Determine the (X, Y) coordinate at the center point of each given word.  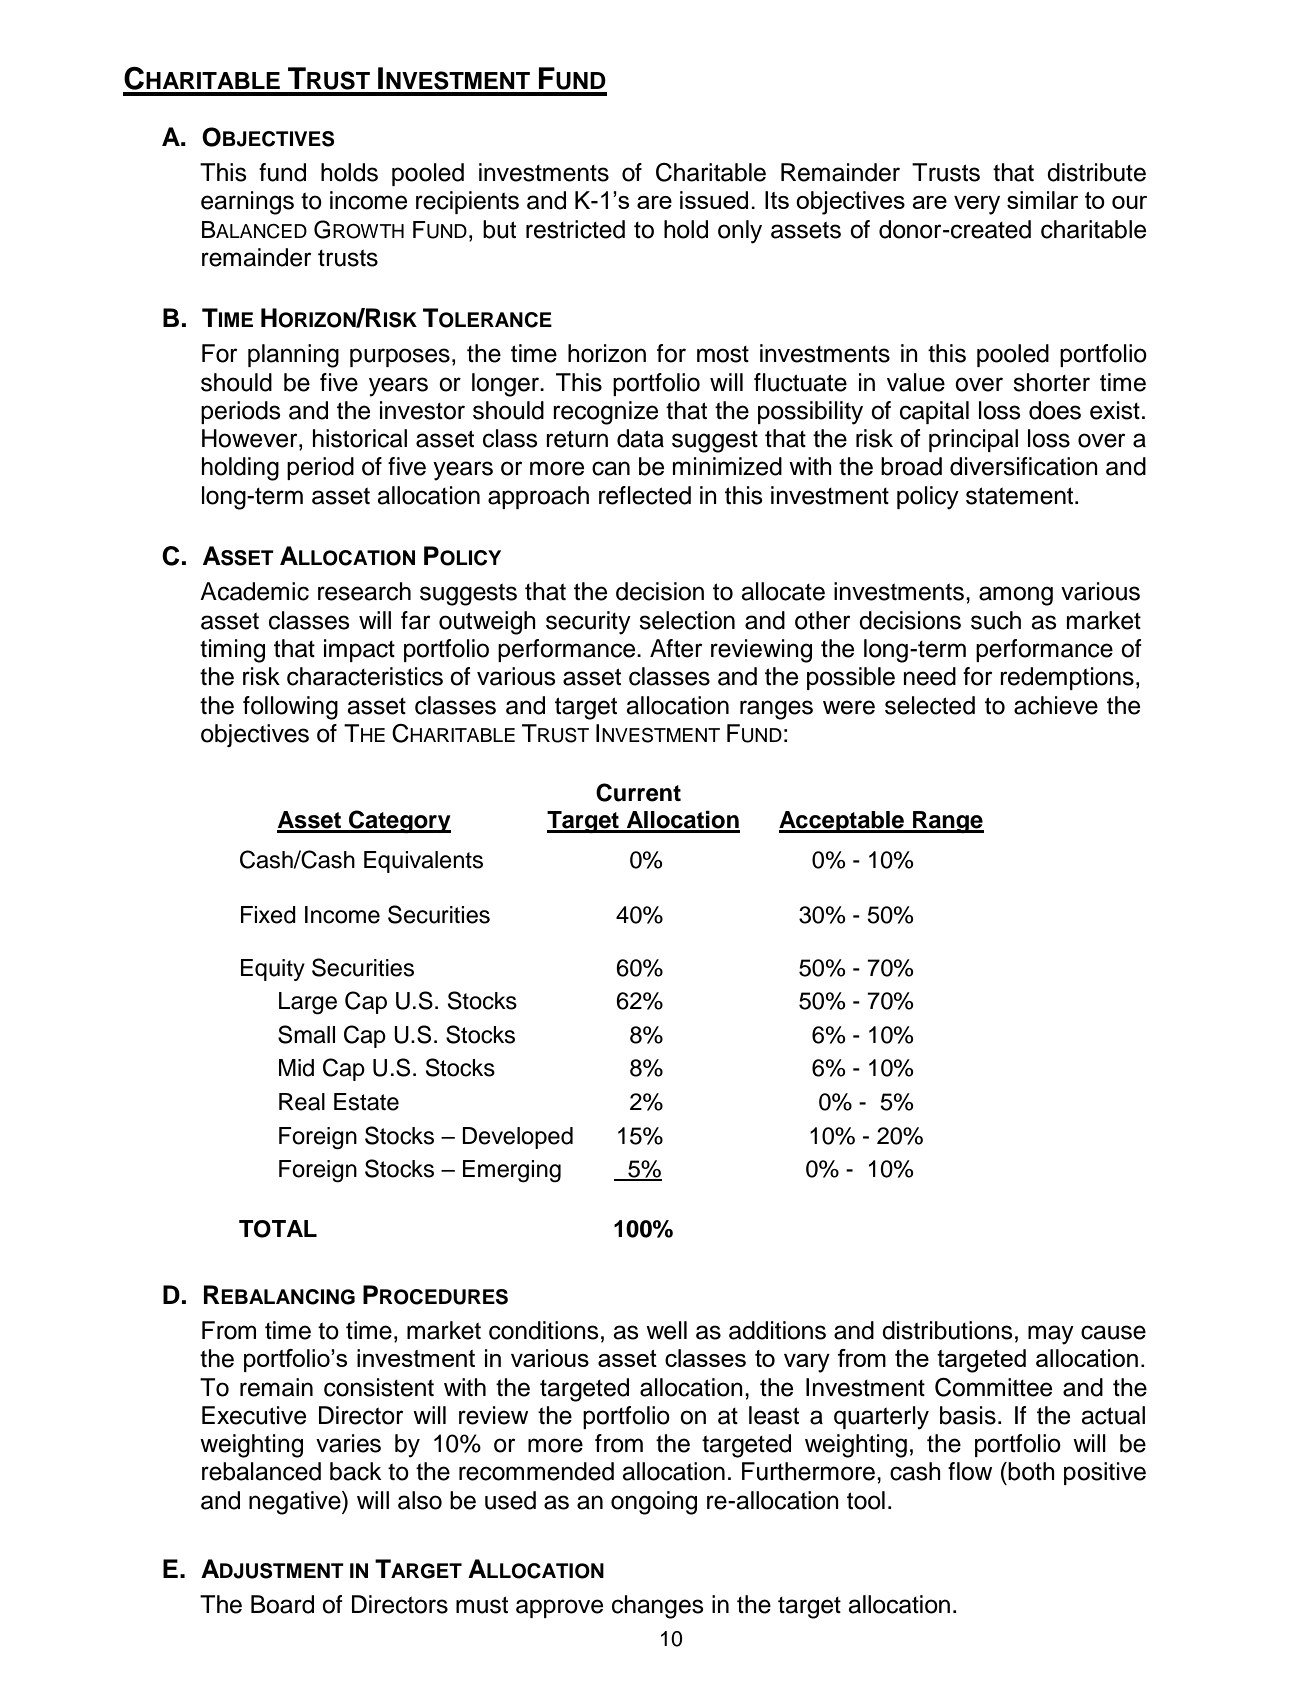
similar (1042, 200)
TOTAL (278, 1229)
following (290, 708)
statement (1021, 496)
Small (306, 1034)
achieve (1056, 705)
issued (714, 200)
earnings (247, 203)
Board (282, 1604)
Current (638, 792)
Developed (517, 1138)
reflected (645, 495)
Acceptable (843, 822)
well (666, 1330)
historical (360, 438)
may (1051, 1335)
